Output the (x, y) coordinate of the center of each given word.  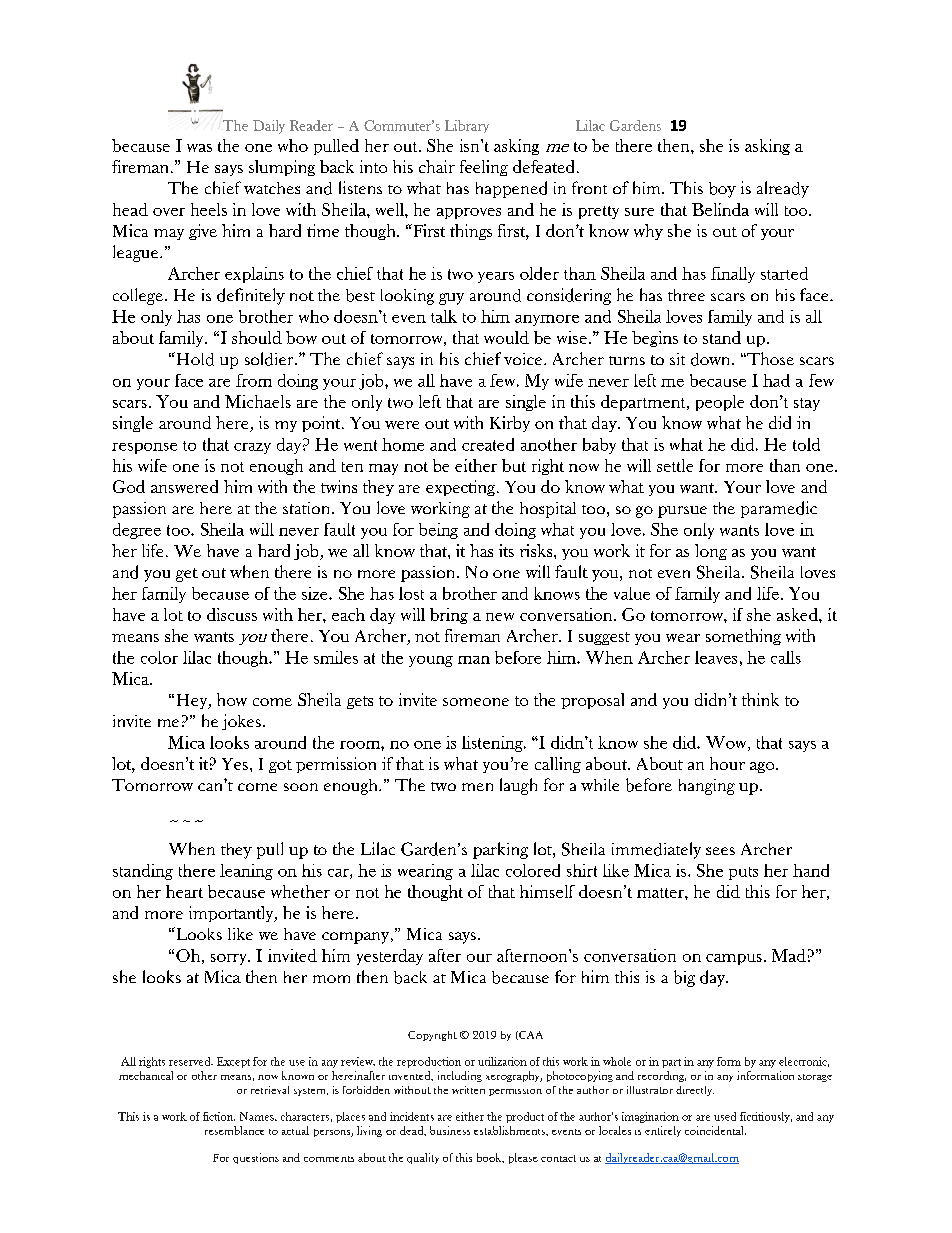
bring (449, 616)
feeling (484, 168)
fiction (219, 1116)
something (743, 637)
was (199, 148)
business (450, 1130)
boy (722, 190)
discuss (232, 614)
